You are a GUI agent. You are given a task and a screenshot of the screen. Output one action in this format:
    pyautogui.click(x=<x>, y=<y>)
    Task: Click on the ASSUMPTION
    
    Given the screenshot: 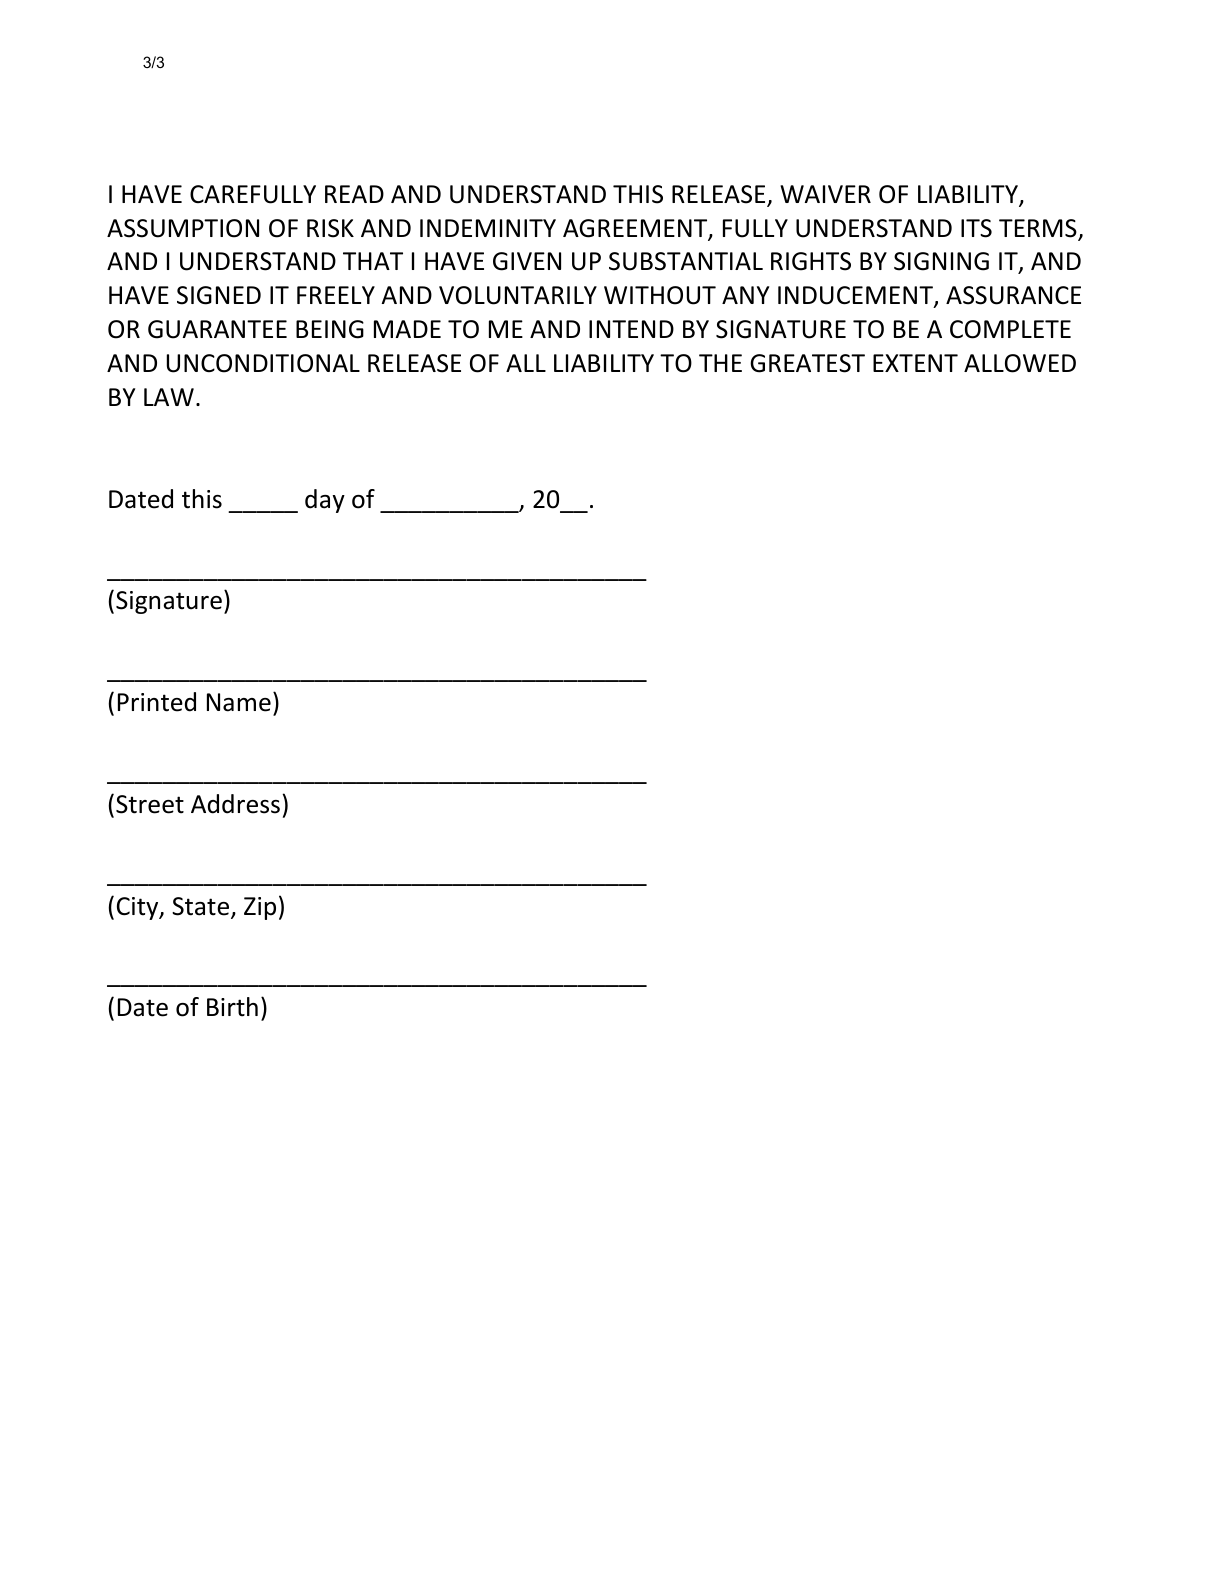 What is the action you would take?
    pyautogui.click(x=183, y=228)
